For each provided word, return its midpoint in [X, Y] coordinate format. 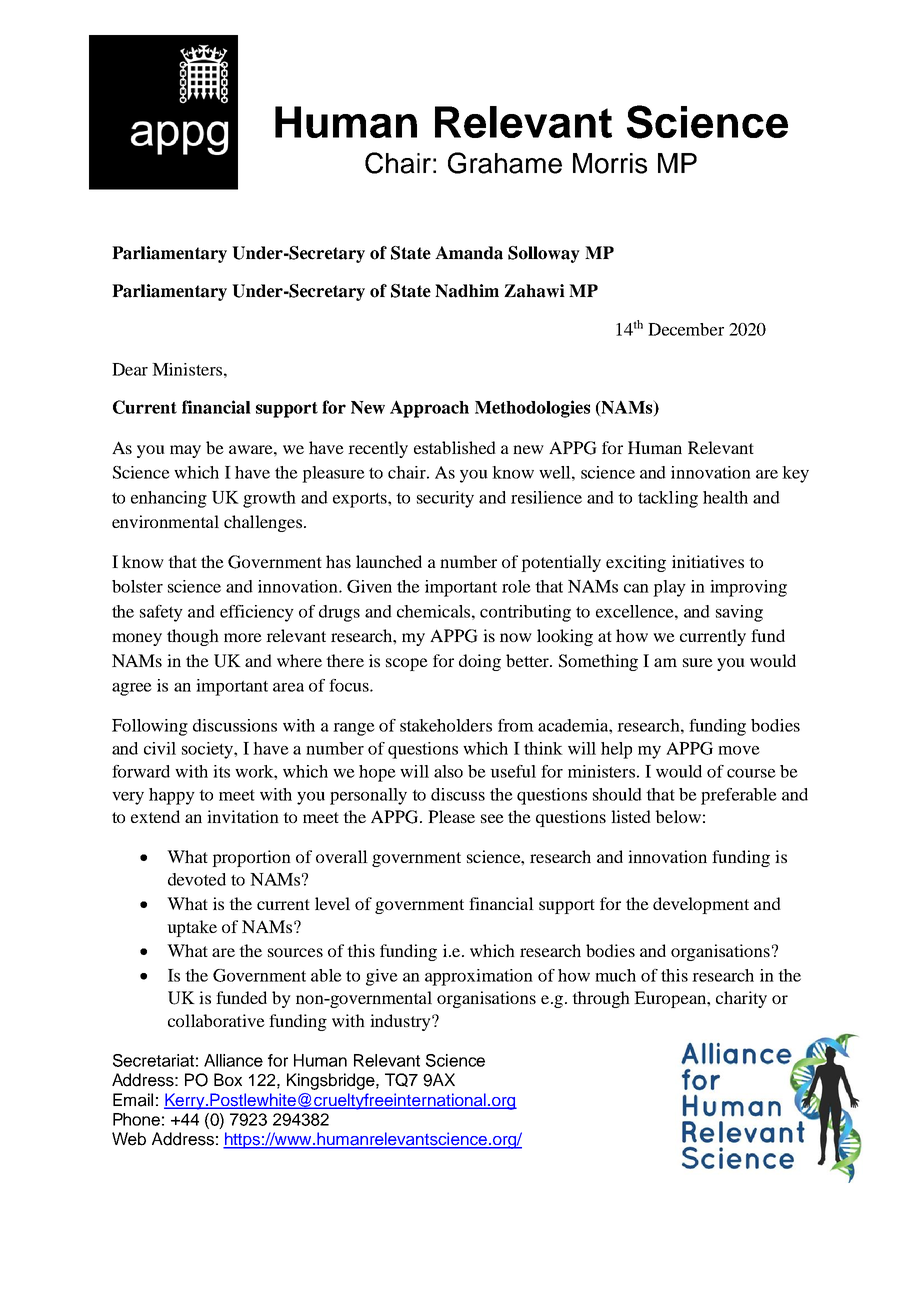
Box [228, 1079]
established [455, 447]
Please [451, 816]
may [185, 451]
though [193, 637]
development [701, 905]
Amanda [469, 253]
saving [739, 613]
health [725, 497]
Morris [610, 163]
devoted [197, 879]
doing [480, 662]
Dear [130, 369]
